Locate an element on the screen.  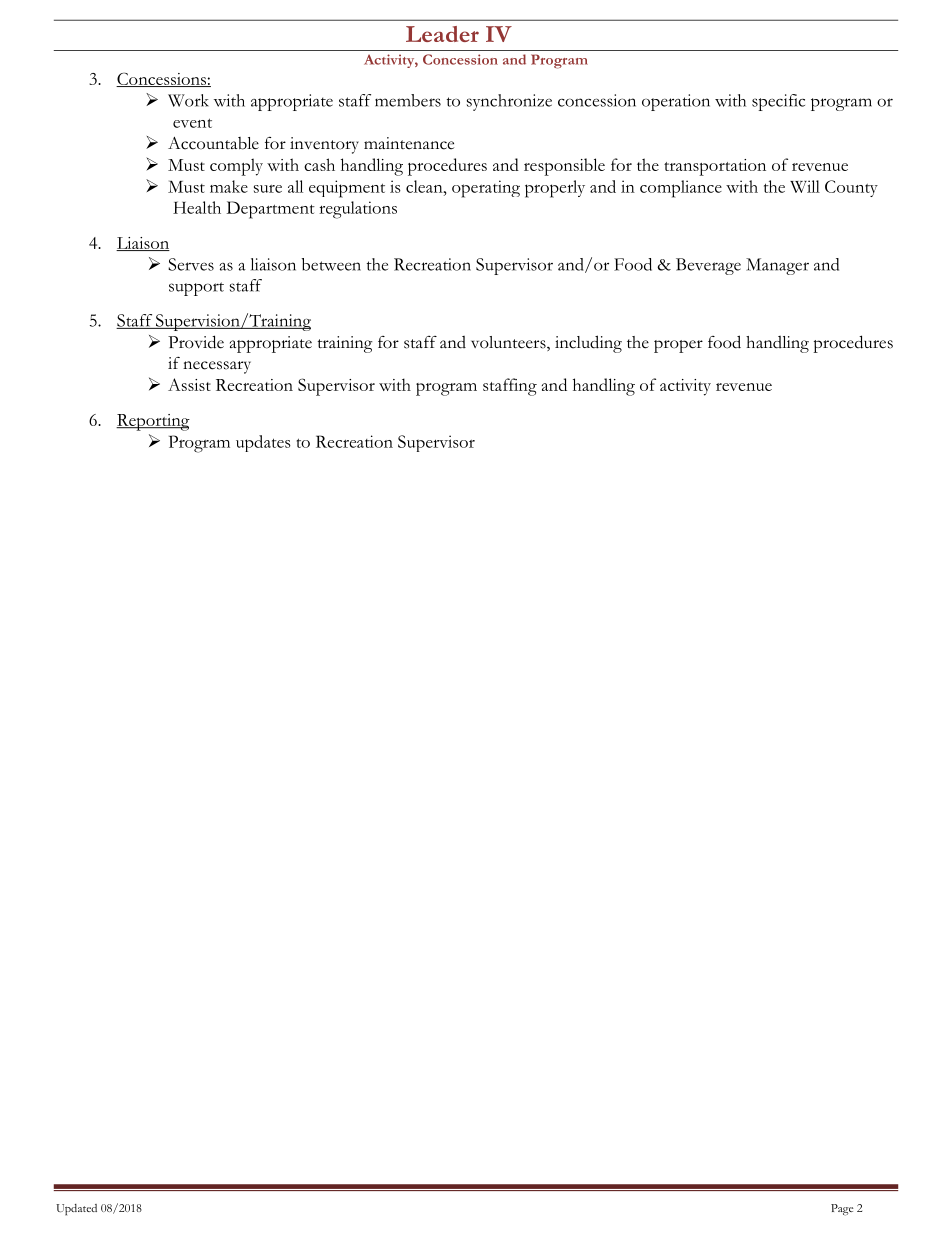
Work is located at coordinates (188, 100).
